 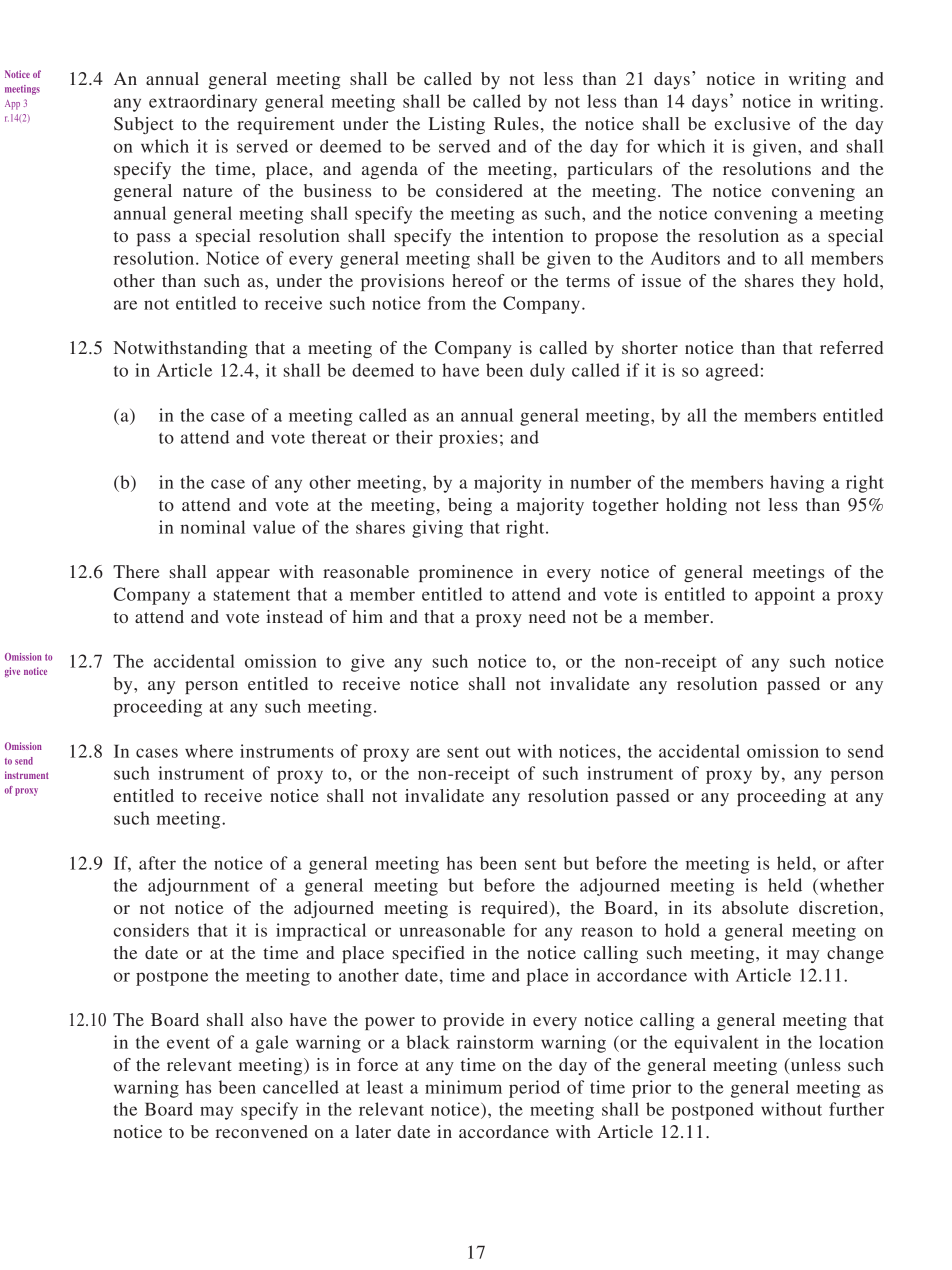 What do you see at coordinates (850, 885) in the screenshot?
I see `whether` at bounding box center [850, 885].
